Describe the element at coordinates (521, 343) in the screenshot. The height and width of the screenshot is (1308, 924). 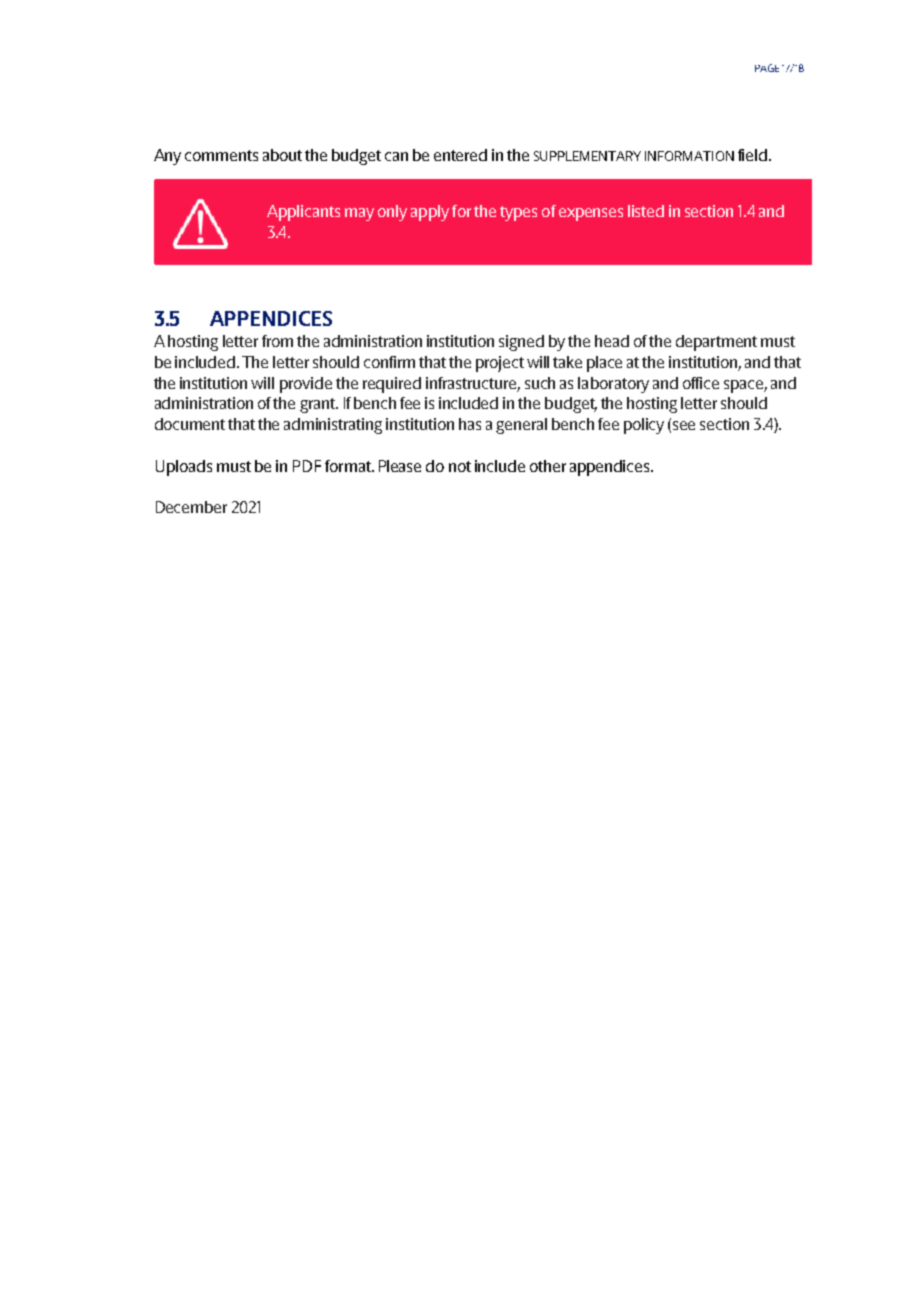
I see `signed` at that location.
